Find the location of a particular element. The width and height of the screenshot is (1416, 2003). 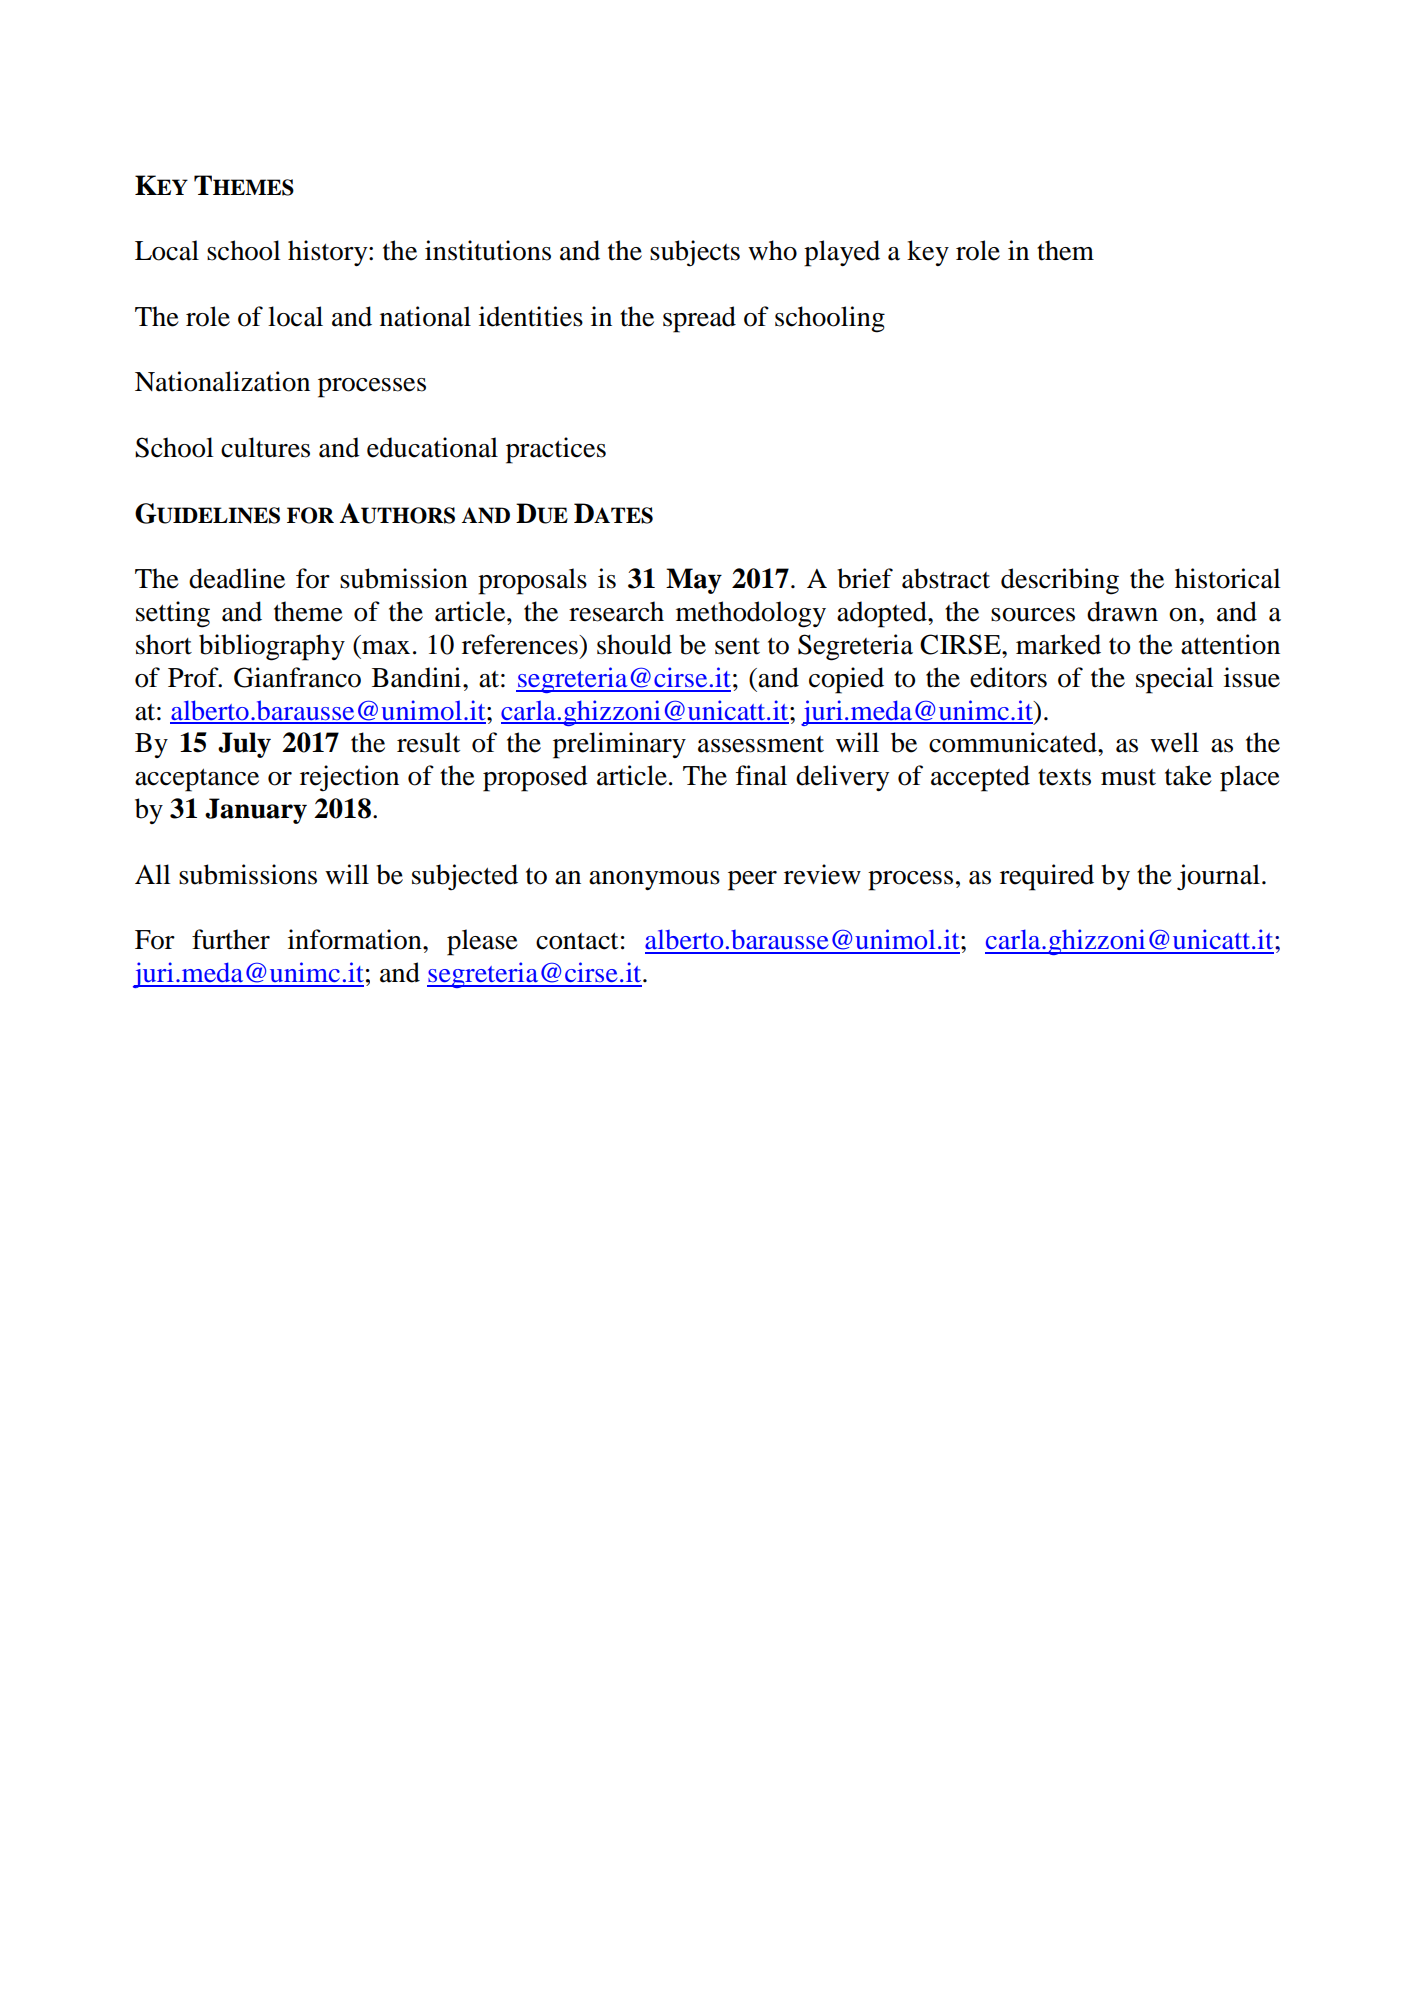

must is located at coordinates (1128, 777).
